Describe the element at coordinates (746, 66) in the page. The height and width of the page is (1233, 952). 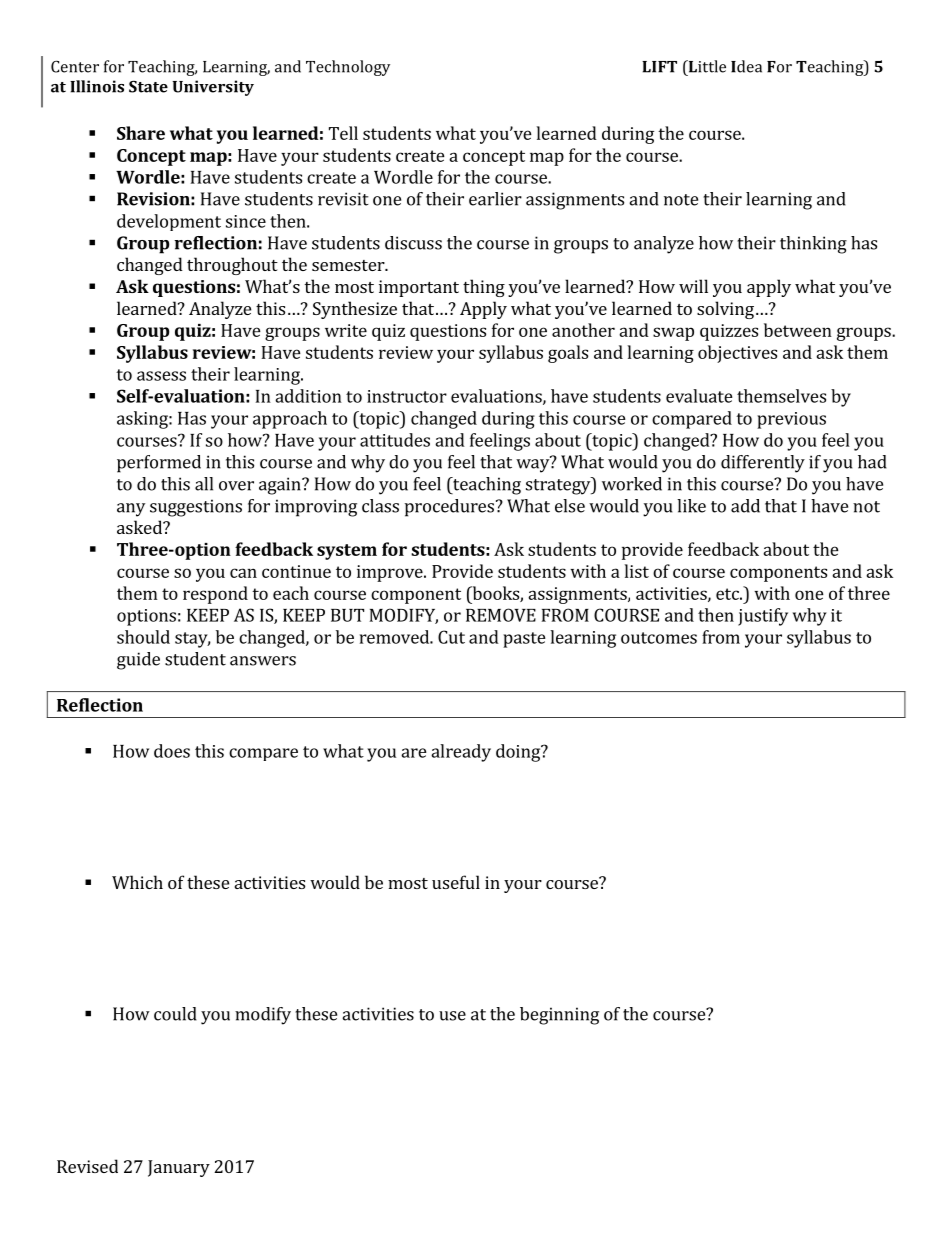
I see `Idea` at that location.
